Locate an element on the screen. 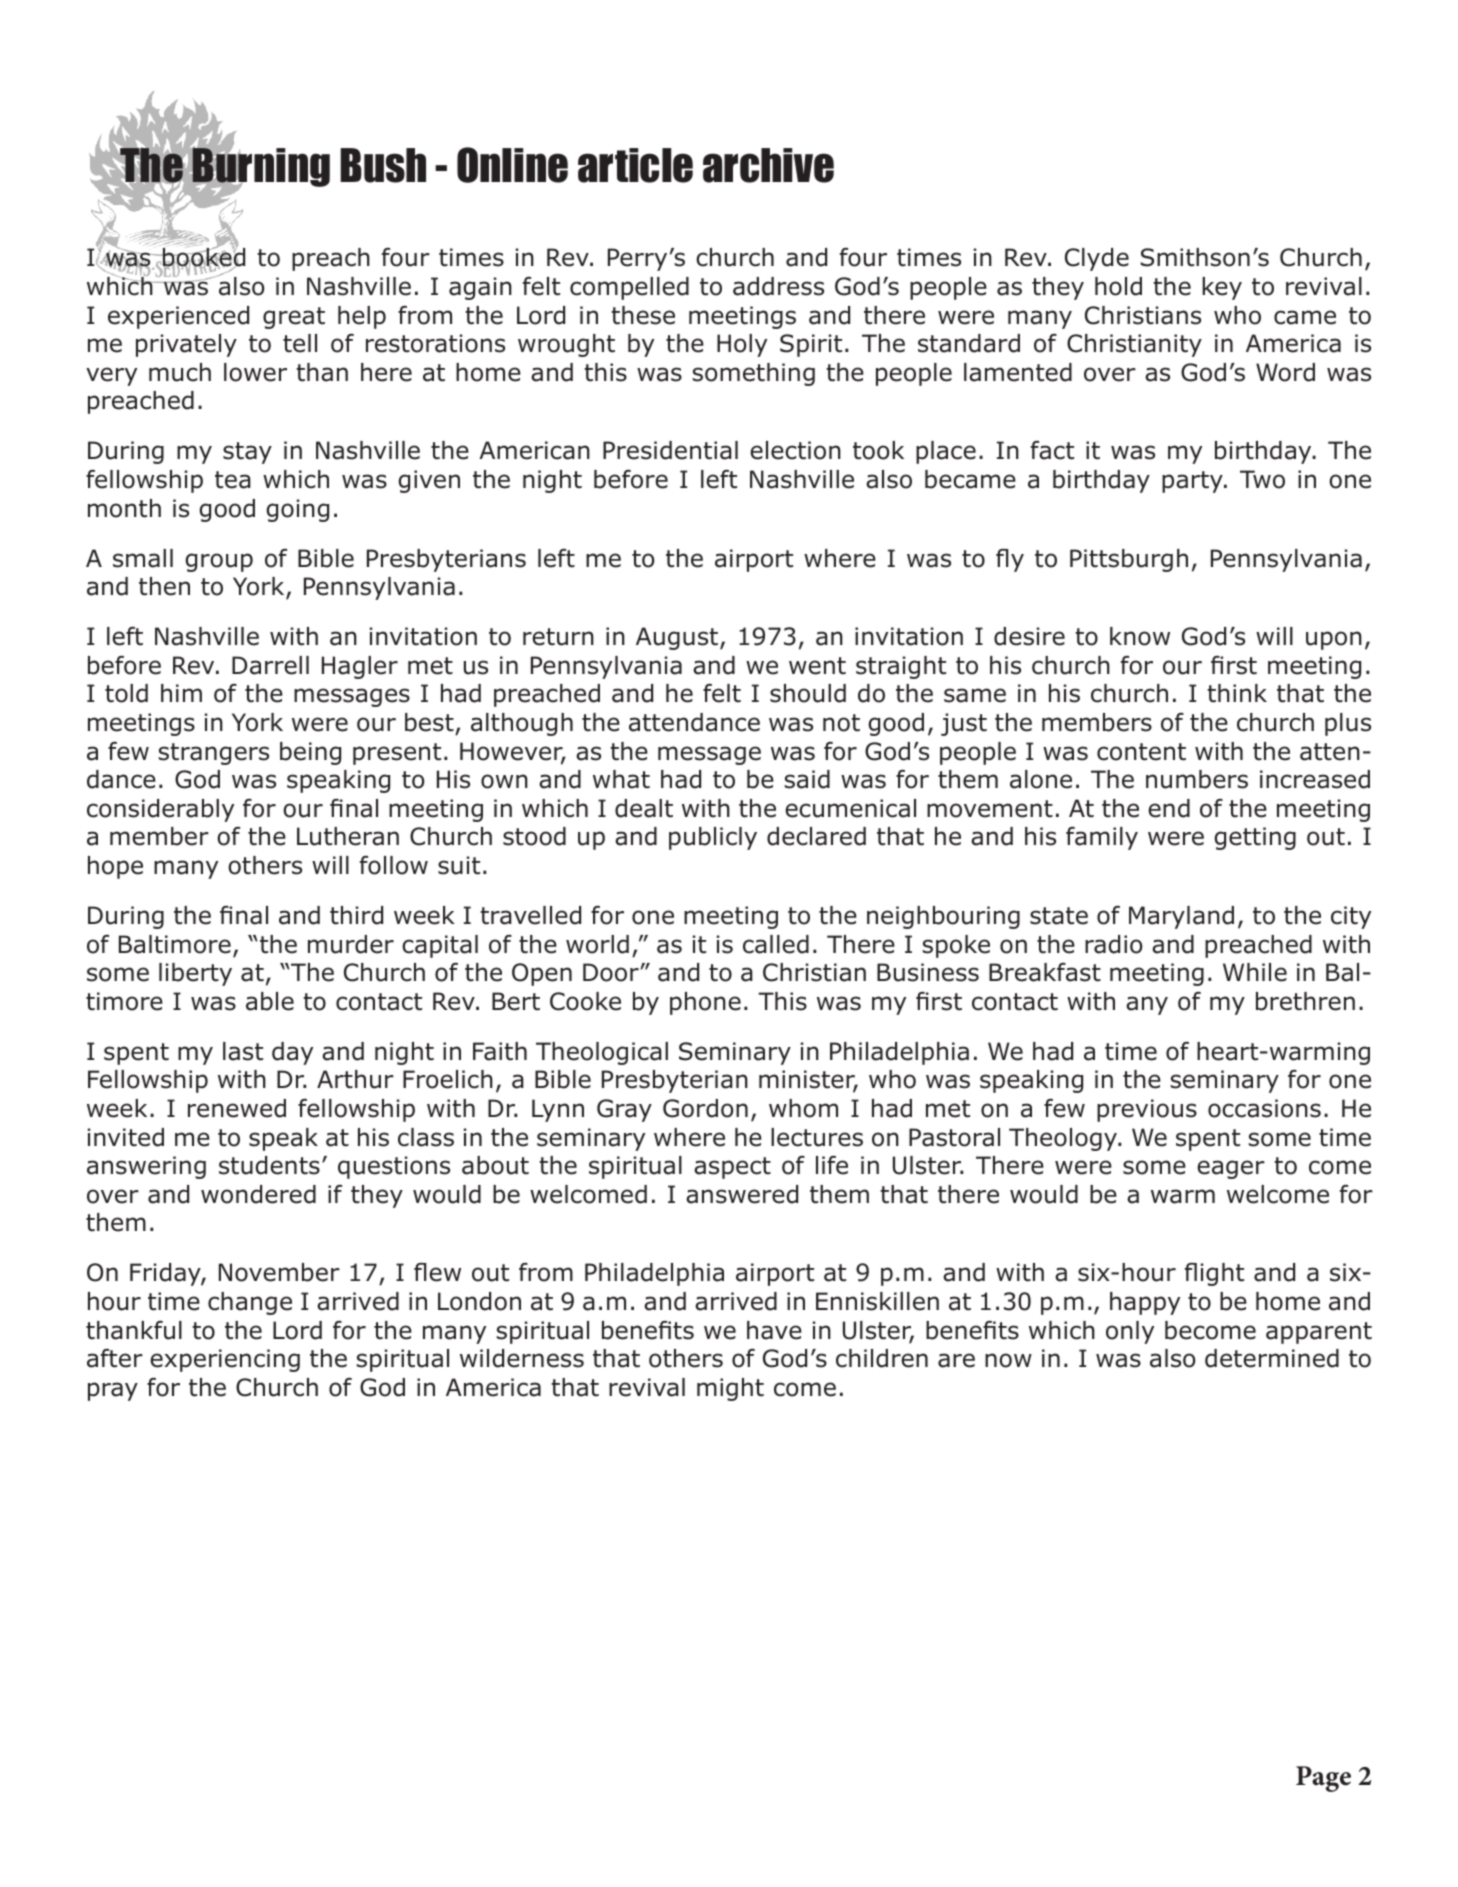 The height and width of the screenshot is (1887, 1458). determined is located at coordinates (1272, 1358).
